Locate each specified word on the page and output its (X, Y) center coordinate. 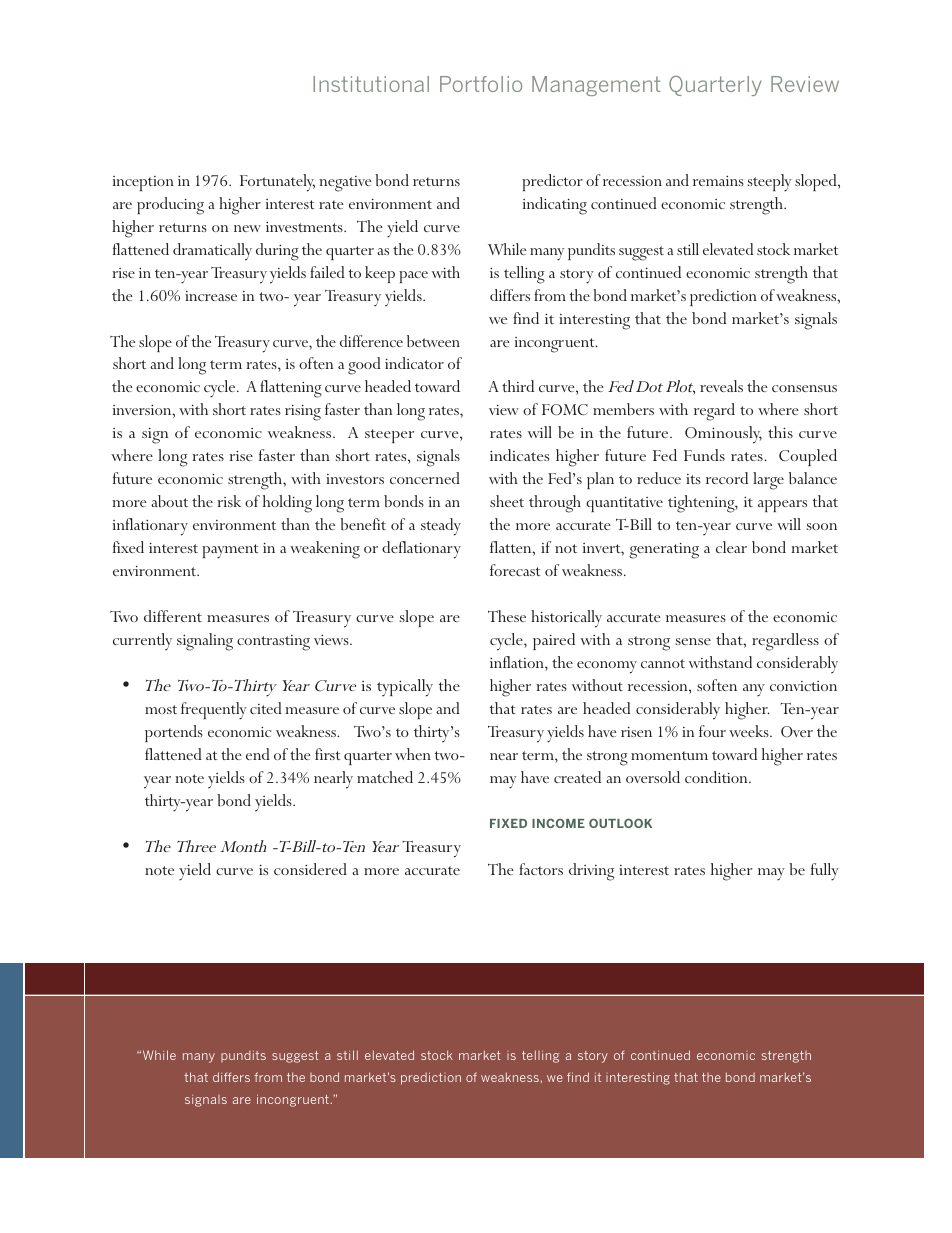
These (507, 616)
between (433, 341)
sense (693, 641)
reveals (721, 386)
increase (211, 296)
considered (310, 869)
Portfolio (481, 84)
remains (718, 181)
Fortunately (277, 183)
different (173, 616)
